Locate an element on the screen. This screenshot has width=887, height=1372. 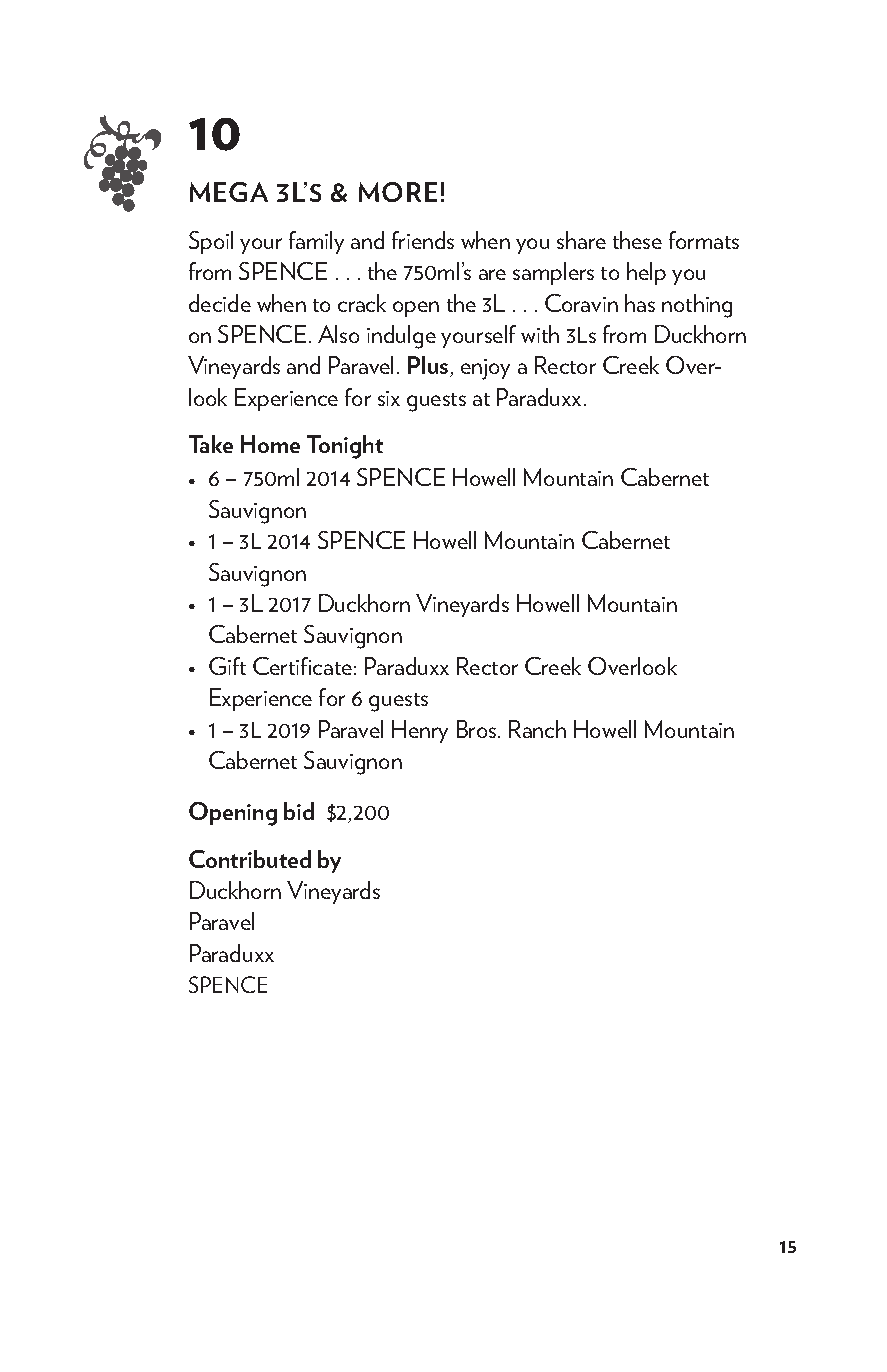
Contributed is located at coordinates (250, 859).
